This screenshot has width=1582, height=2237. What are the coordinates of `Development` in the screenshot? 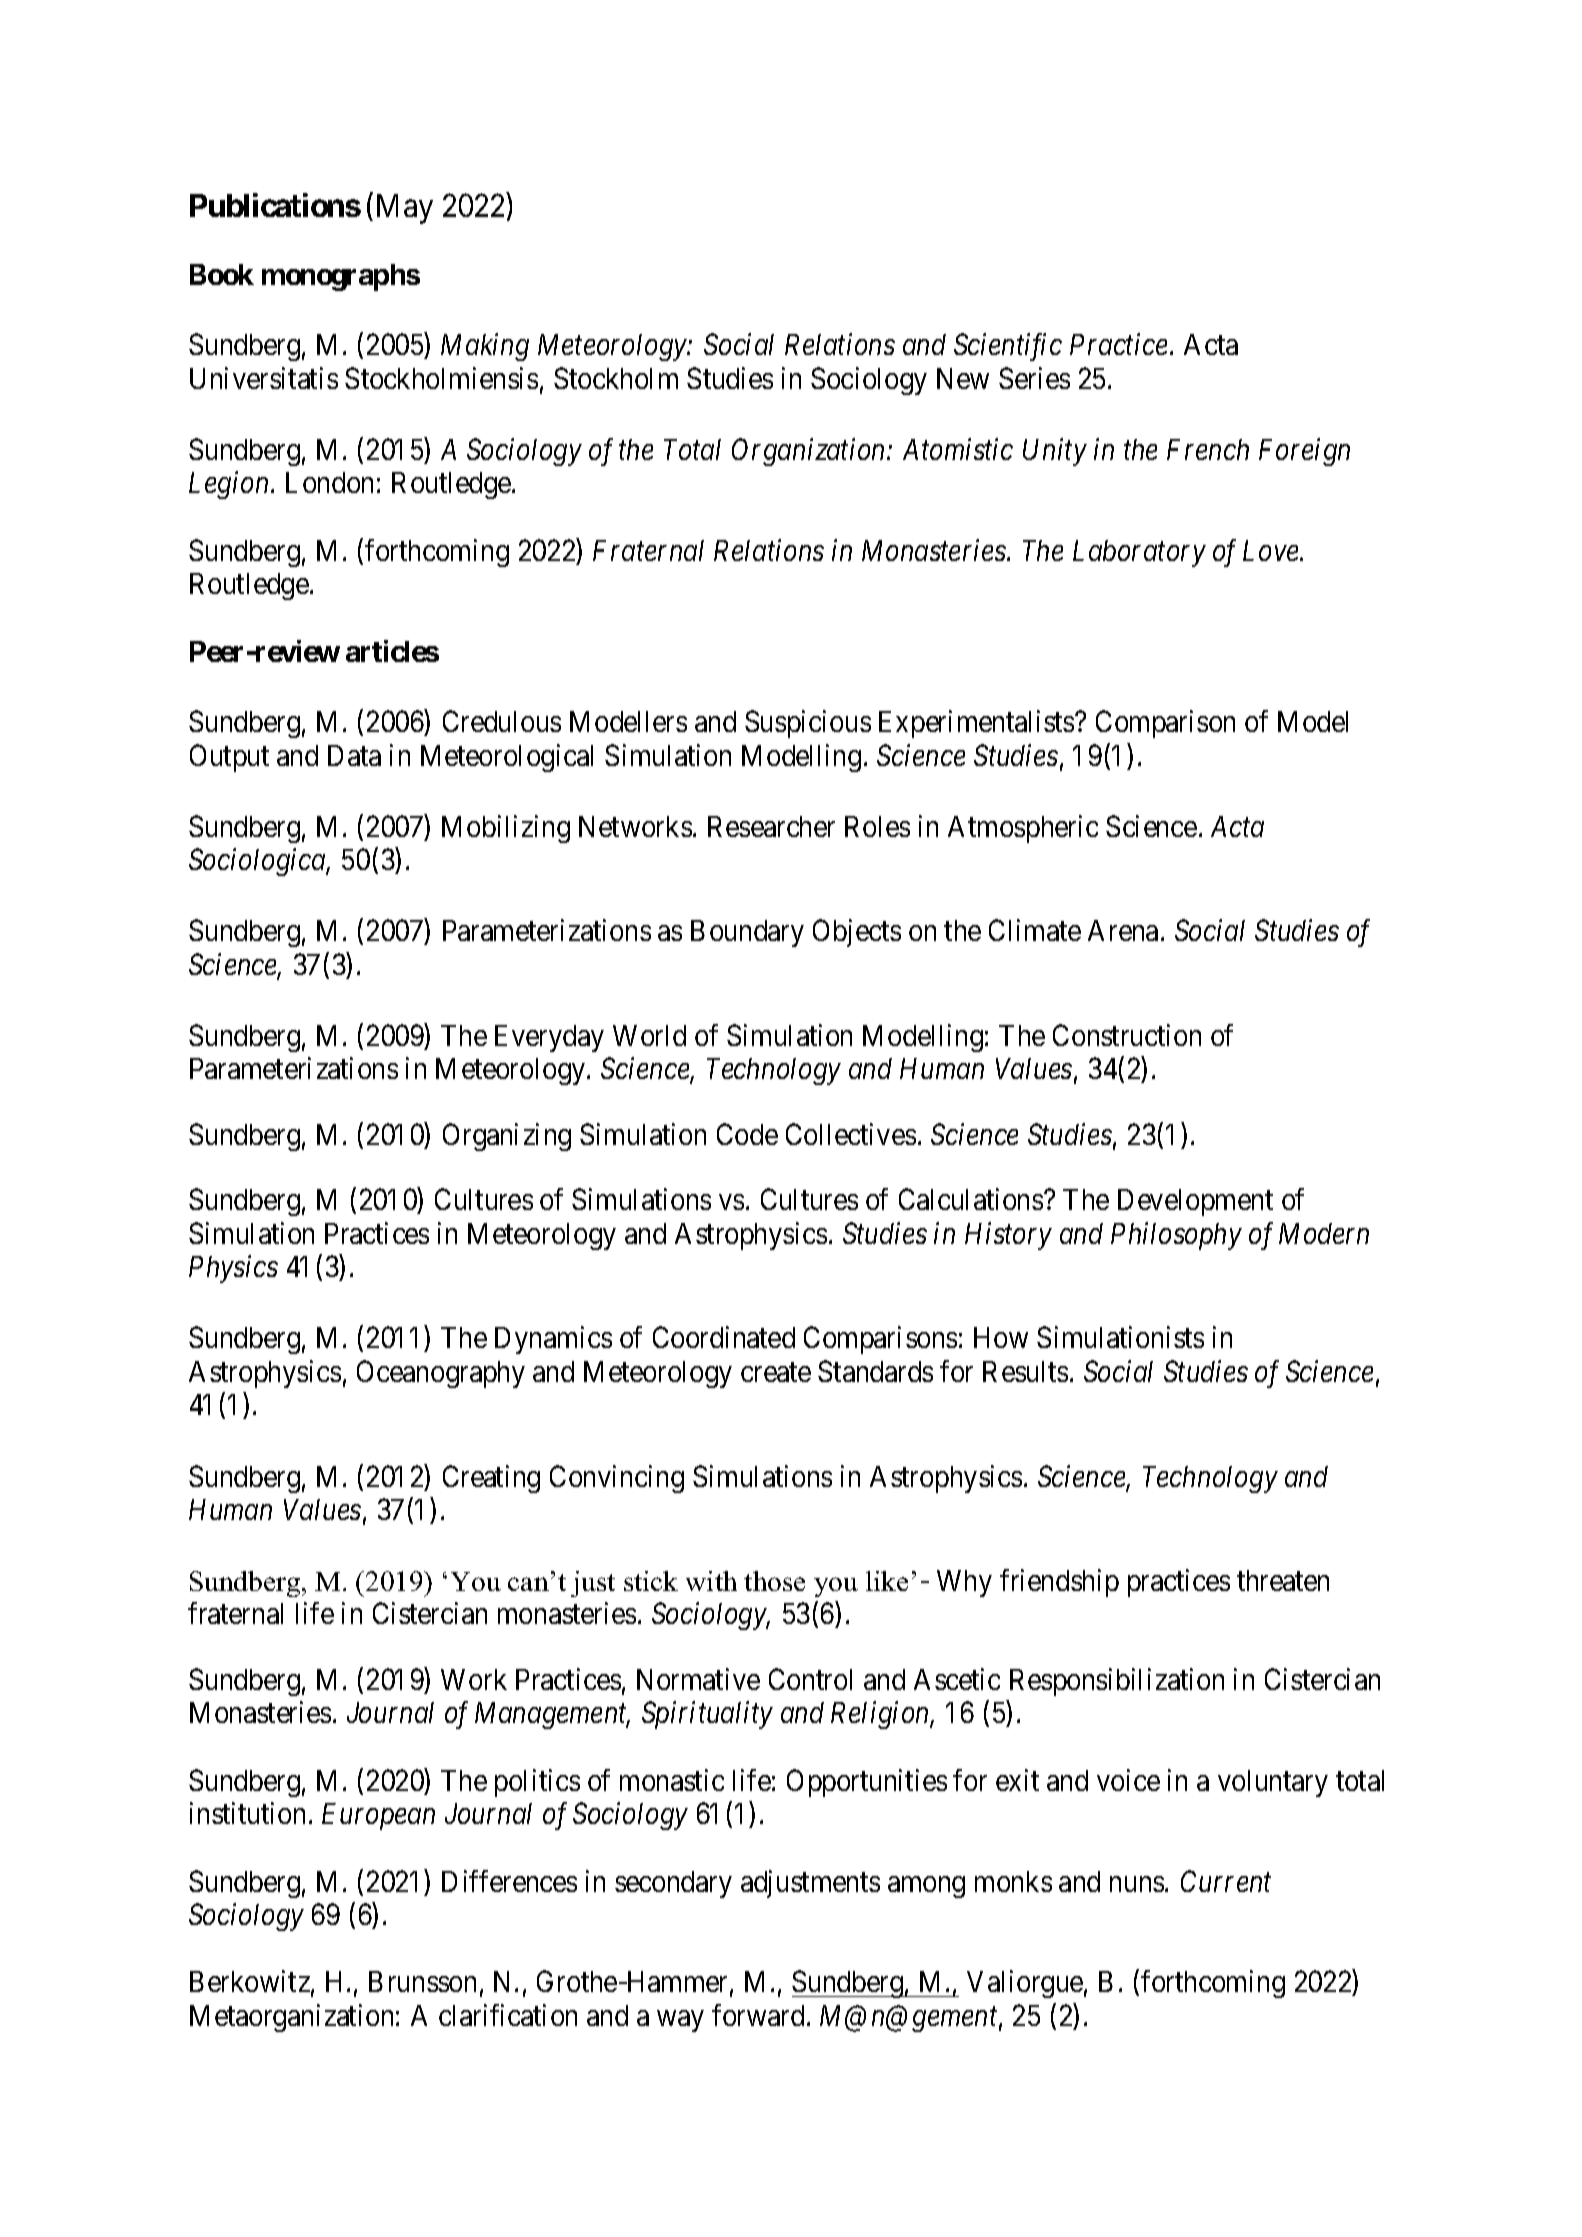 It's located at (1195, 1202).
